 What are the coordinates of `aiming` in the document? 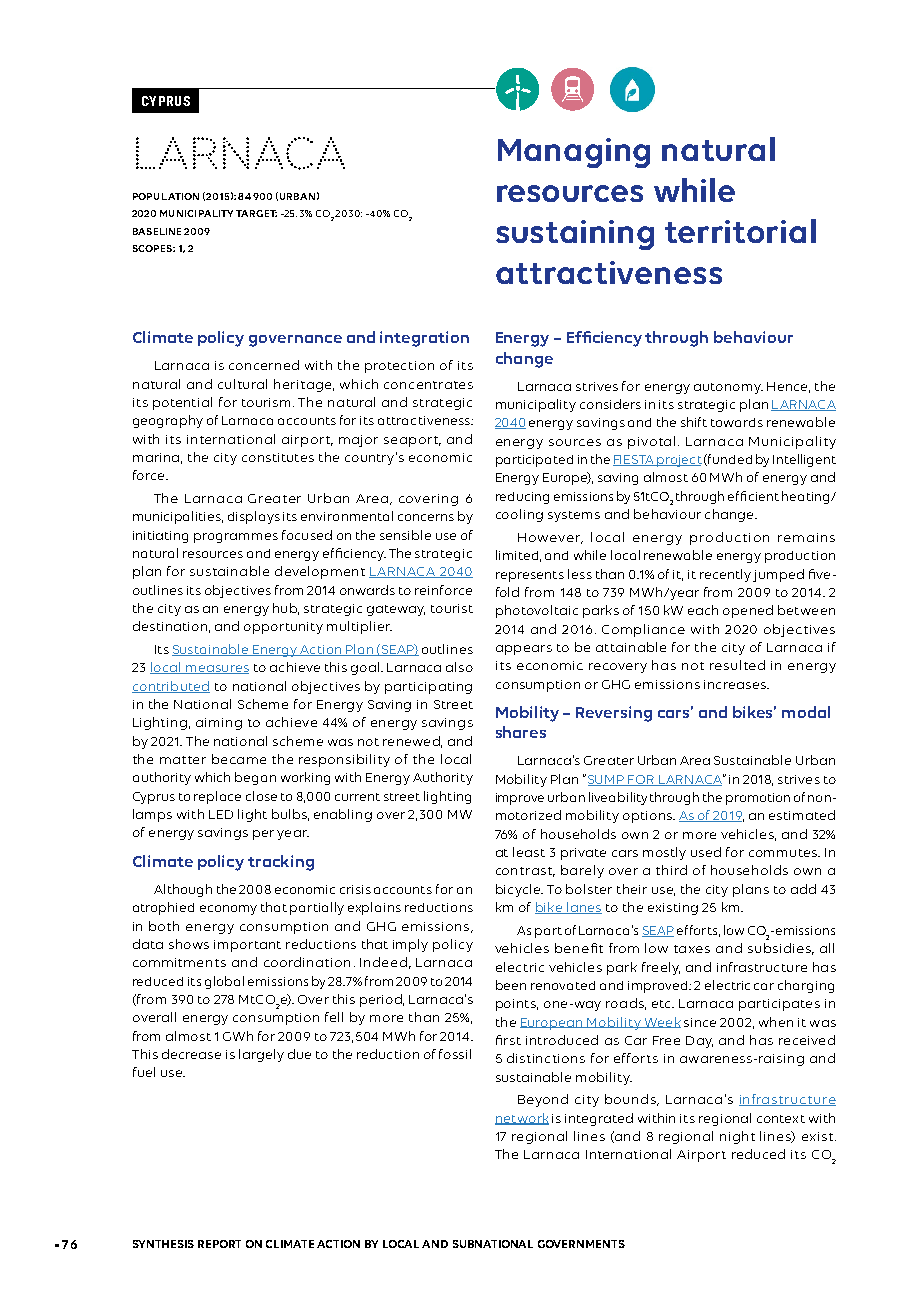 It's located at (219, 724).
